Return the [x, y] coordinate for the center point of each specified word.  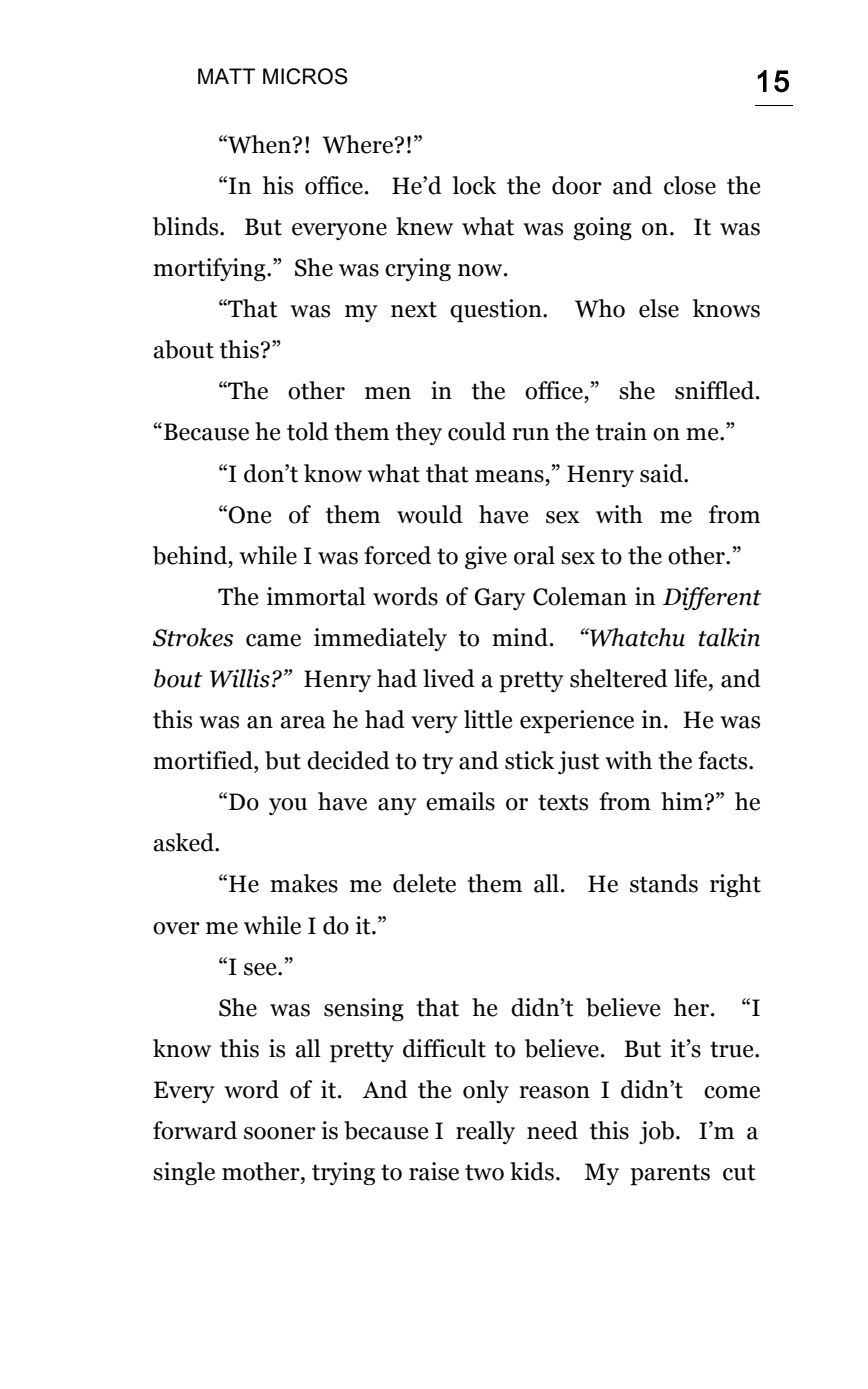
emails [460, 801]
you [288, 806]
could [477, 431]
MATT [226, 76]
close [690, 185]
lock [475, 185]
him [682, 801]
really [485, 1132]
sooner [280, 1133]
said [662, 473]
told [308, 431]
